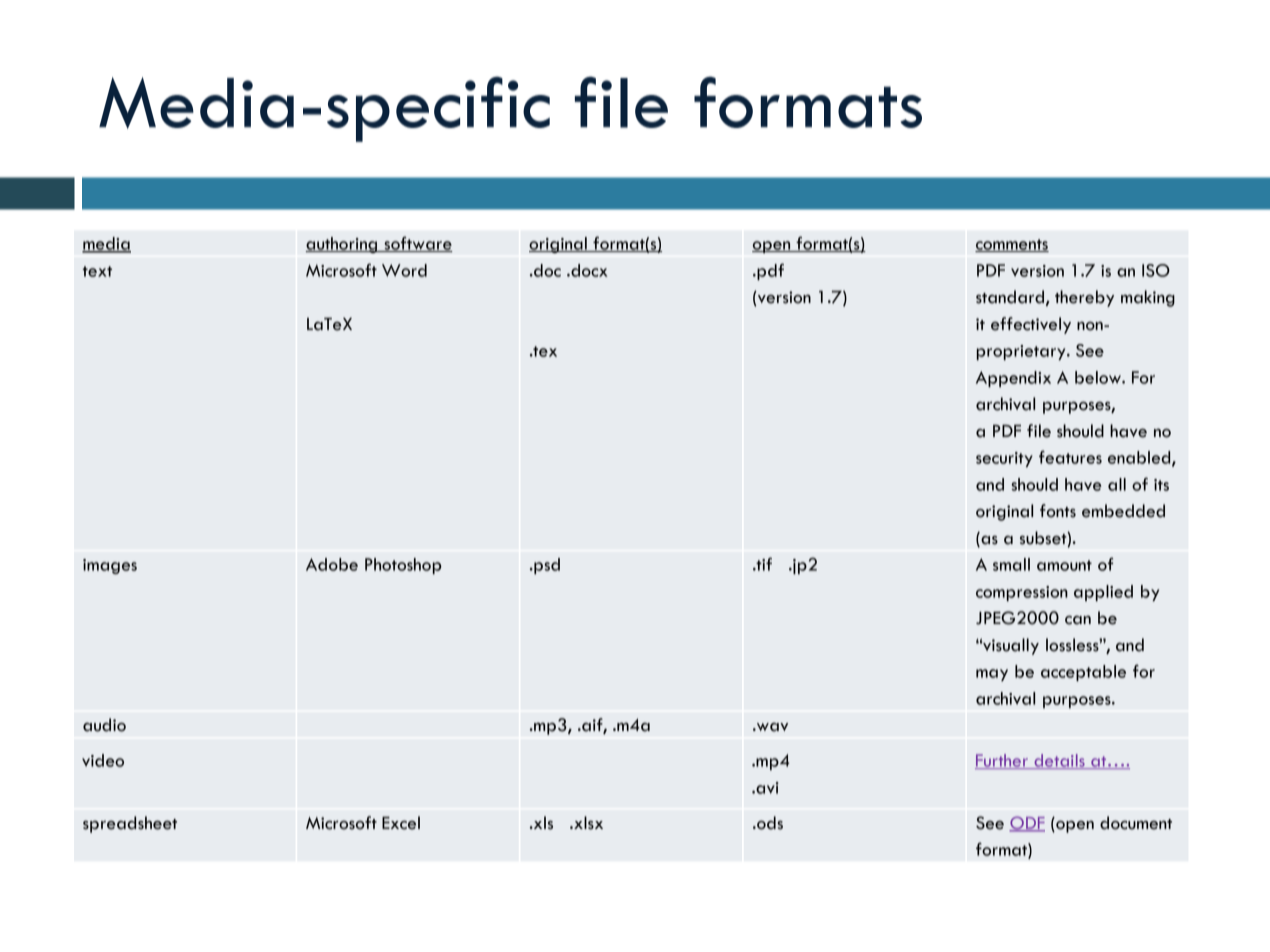 The width and height of the document is (1270, 952). What do you see at coordinates (1012, 245) in the document?
I see `comments` at bounding box center [1012, 245].
